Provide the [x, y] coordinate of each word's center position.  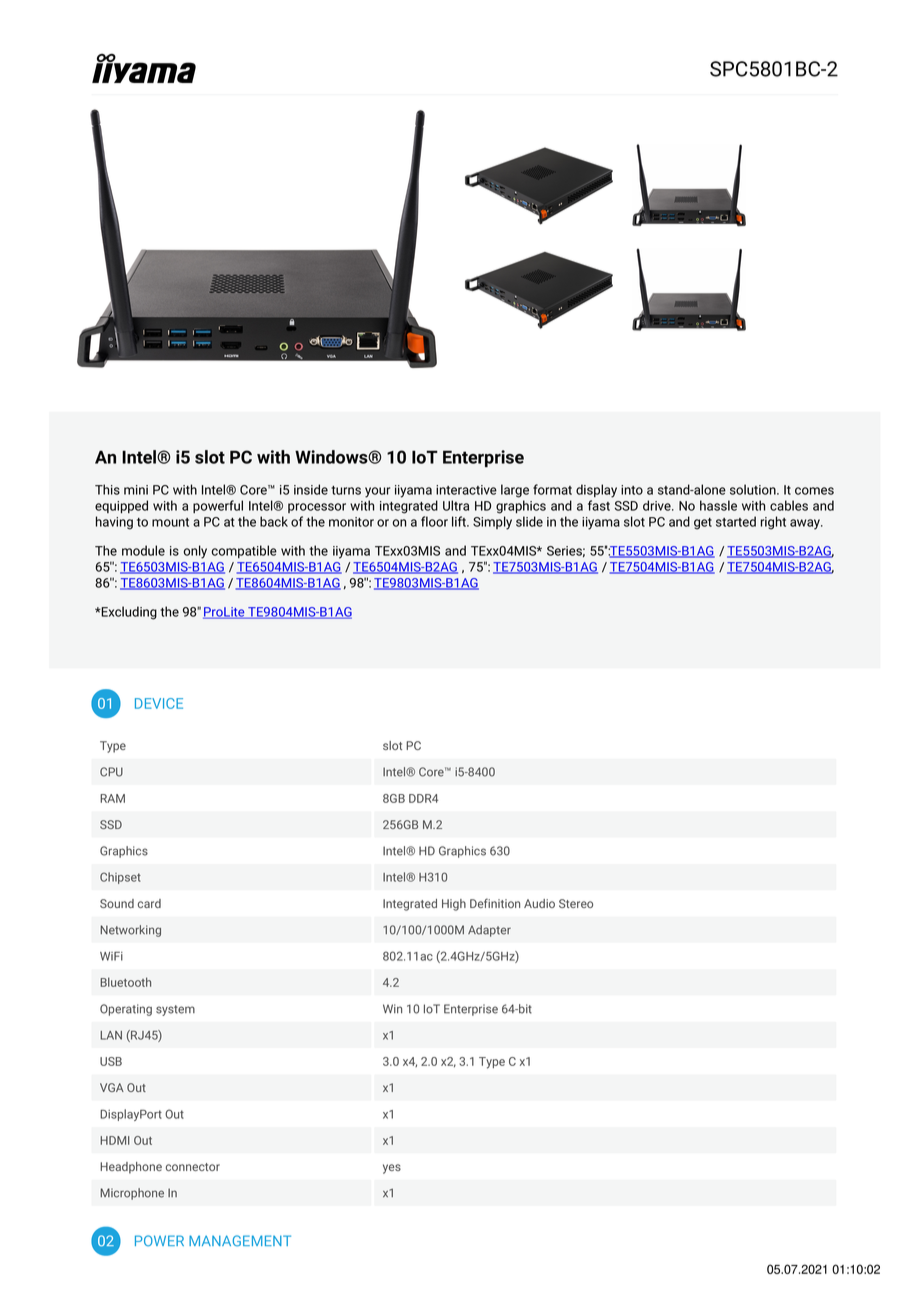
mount [170, 522]
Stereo [576, 903]
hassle [718, 505]
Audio [539, 903]
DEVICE [159, 703]
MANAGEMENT [240, 1241]
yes [392, 1169]
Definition [495, 903]
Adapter [489, 931]
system [175, 1010]
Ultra [456, 505]
